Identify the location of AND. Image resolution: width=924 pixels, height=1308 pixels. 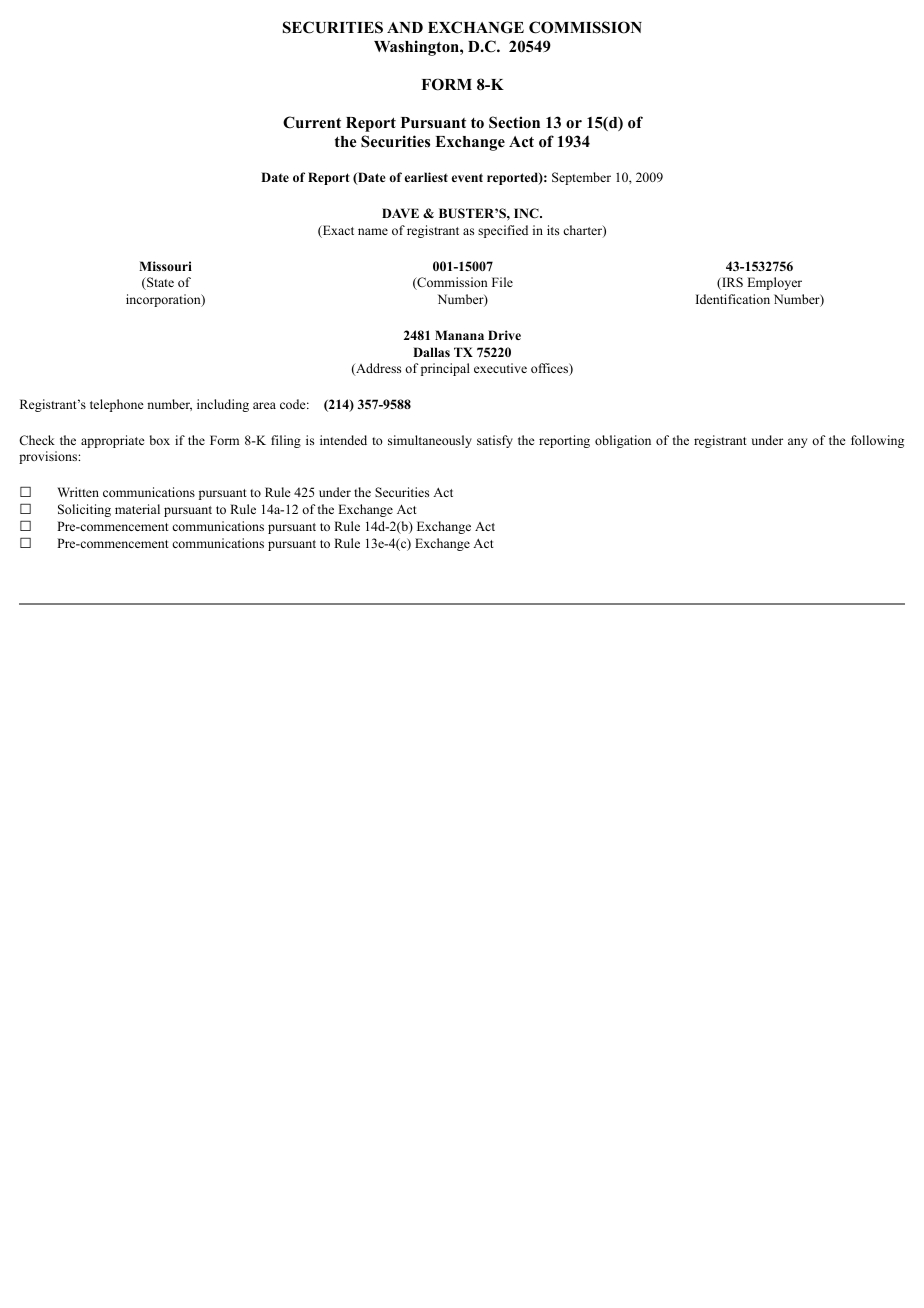
(405, 27).
